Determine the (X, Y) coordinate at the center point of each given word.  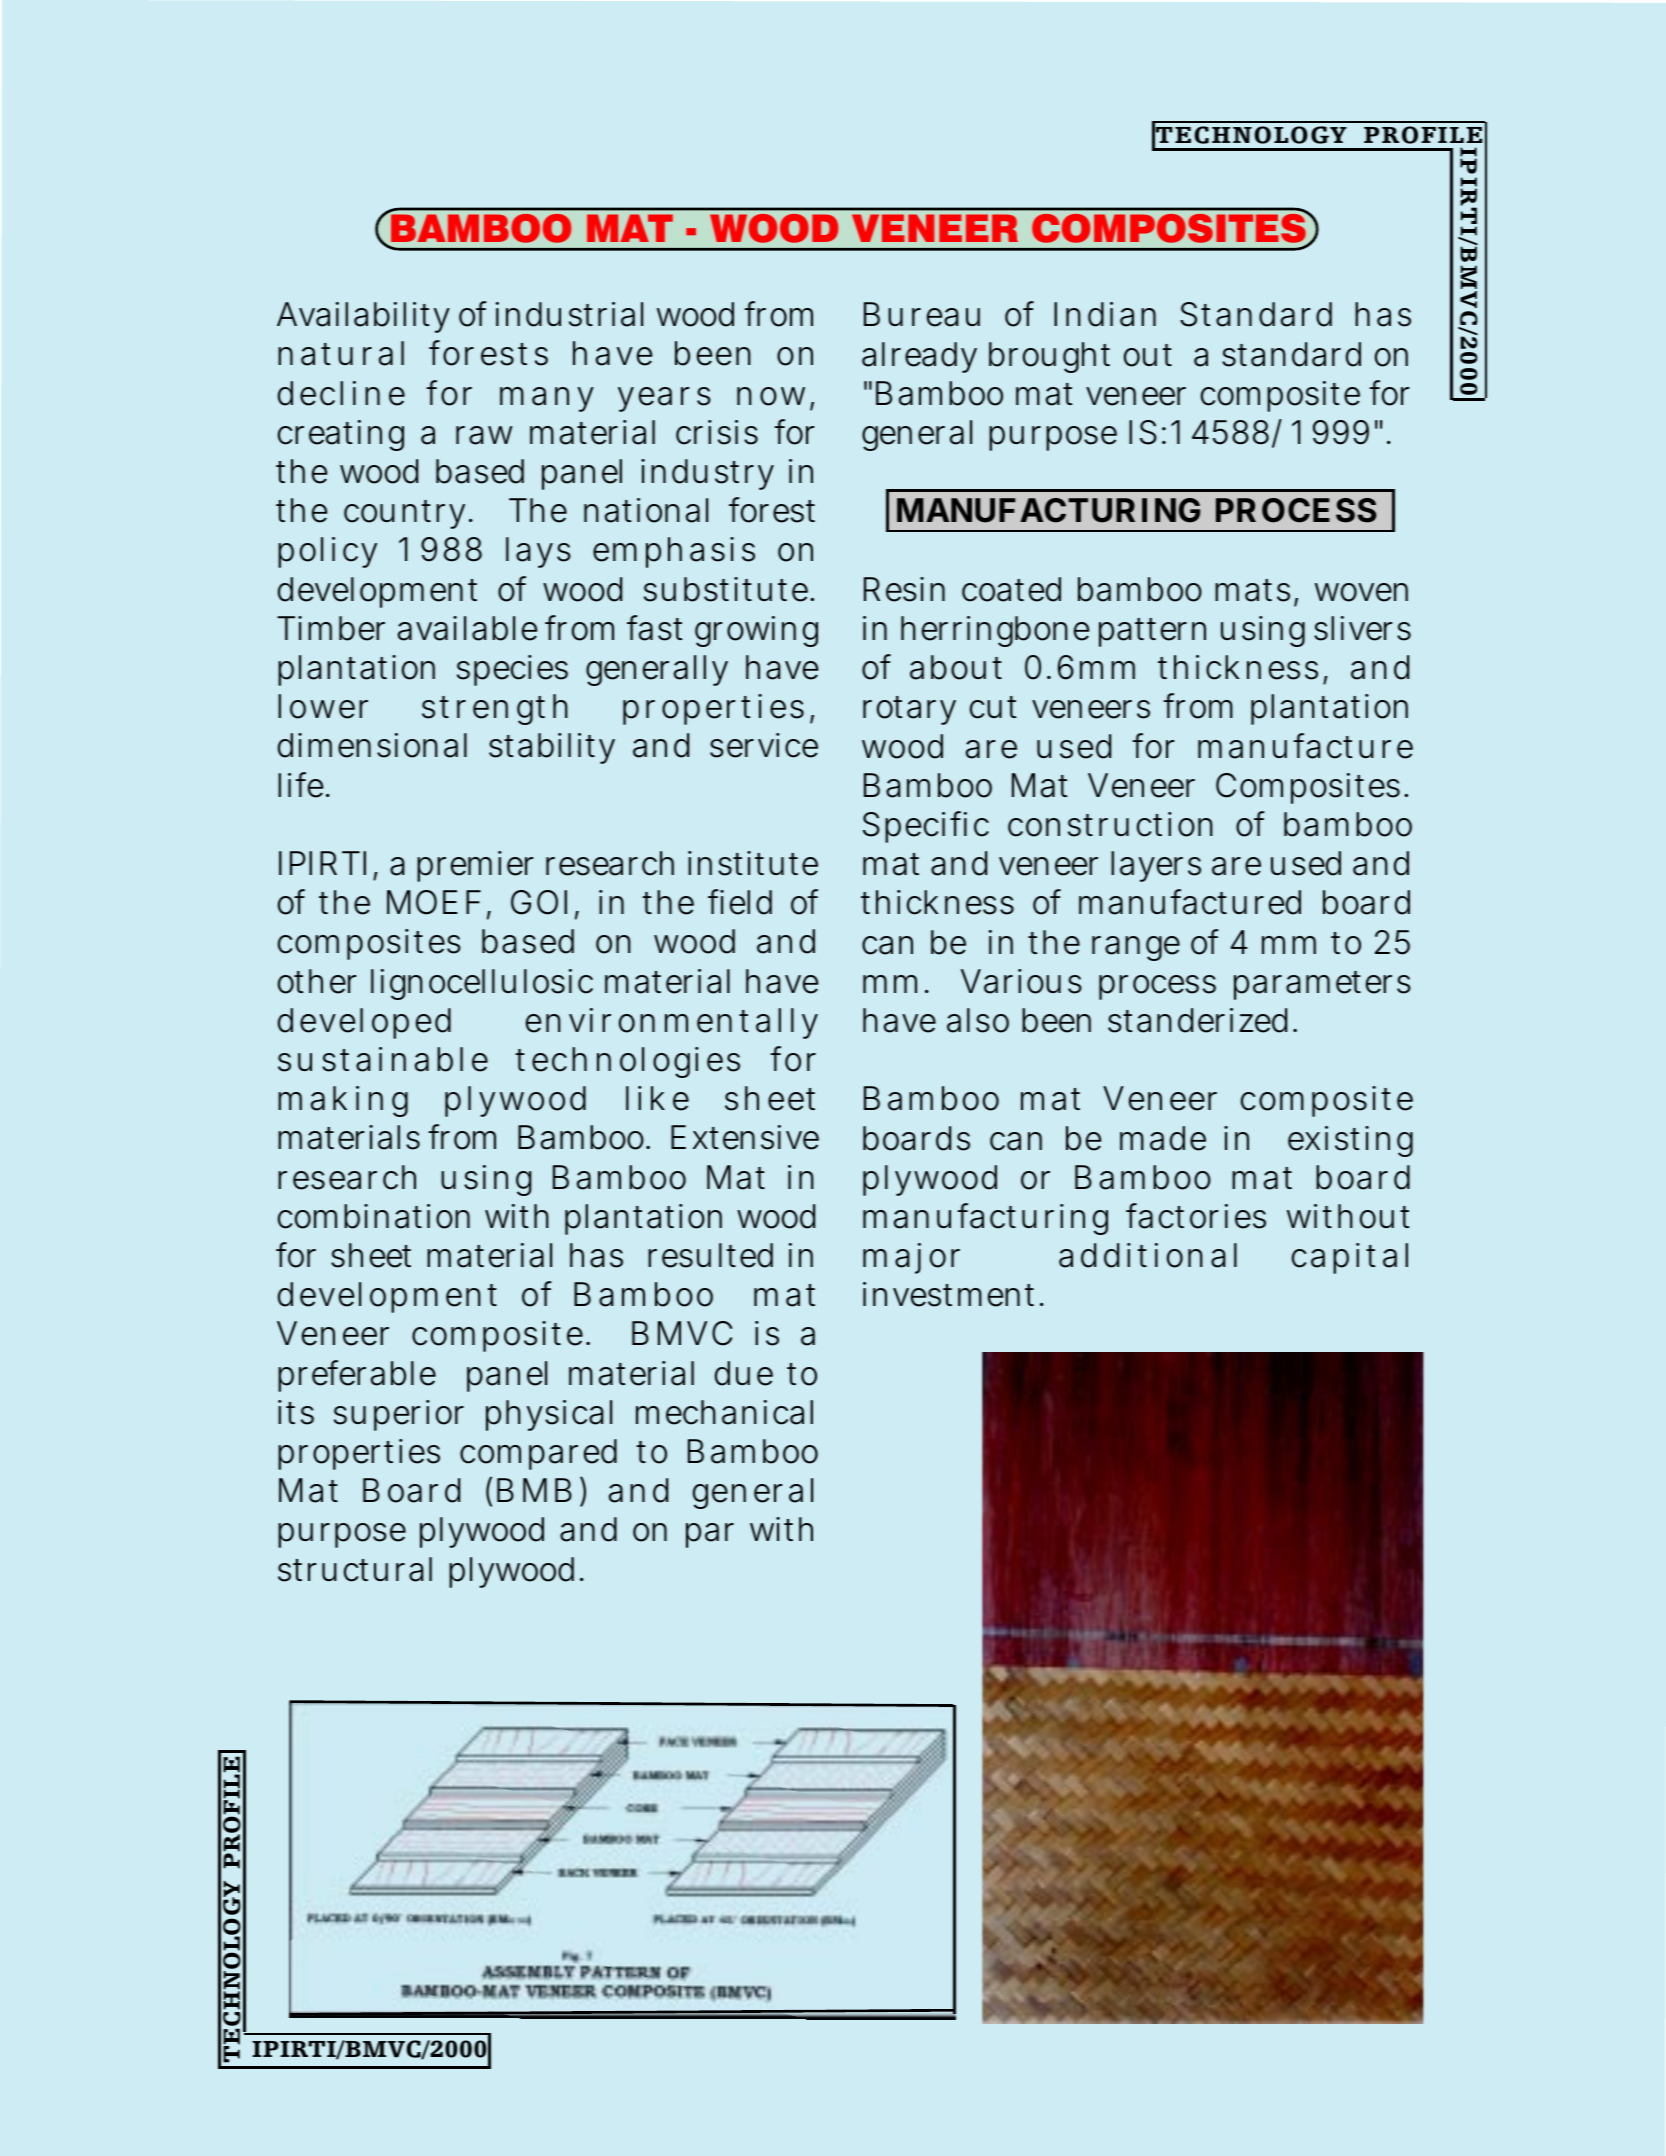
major (911, 1258)
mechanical (724, 1412)
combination (374, 1216)
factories (1196, 1216)
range (1136, 948)
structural (355, 1569)
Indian (1105, 314)
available (467, 628)
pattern (1152, 632)
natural (341, 353)
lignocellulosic (482, 984)
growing (756, 631)
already (919, 357)
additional (1148, 1255)
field (740, 902)
